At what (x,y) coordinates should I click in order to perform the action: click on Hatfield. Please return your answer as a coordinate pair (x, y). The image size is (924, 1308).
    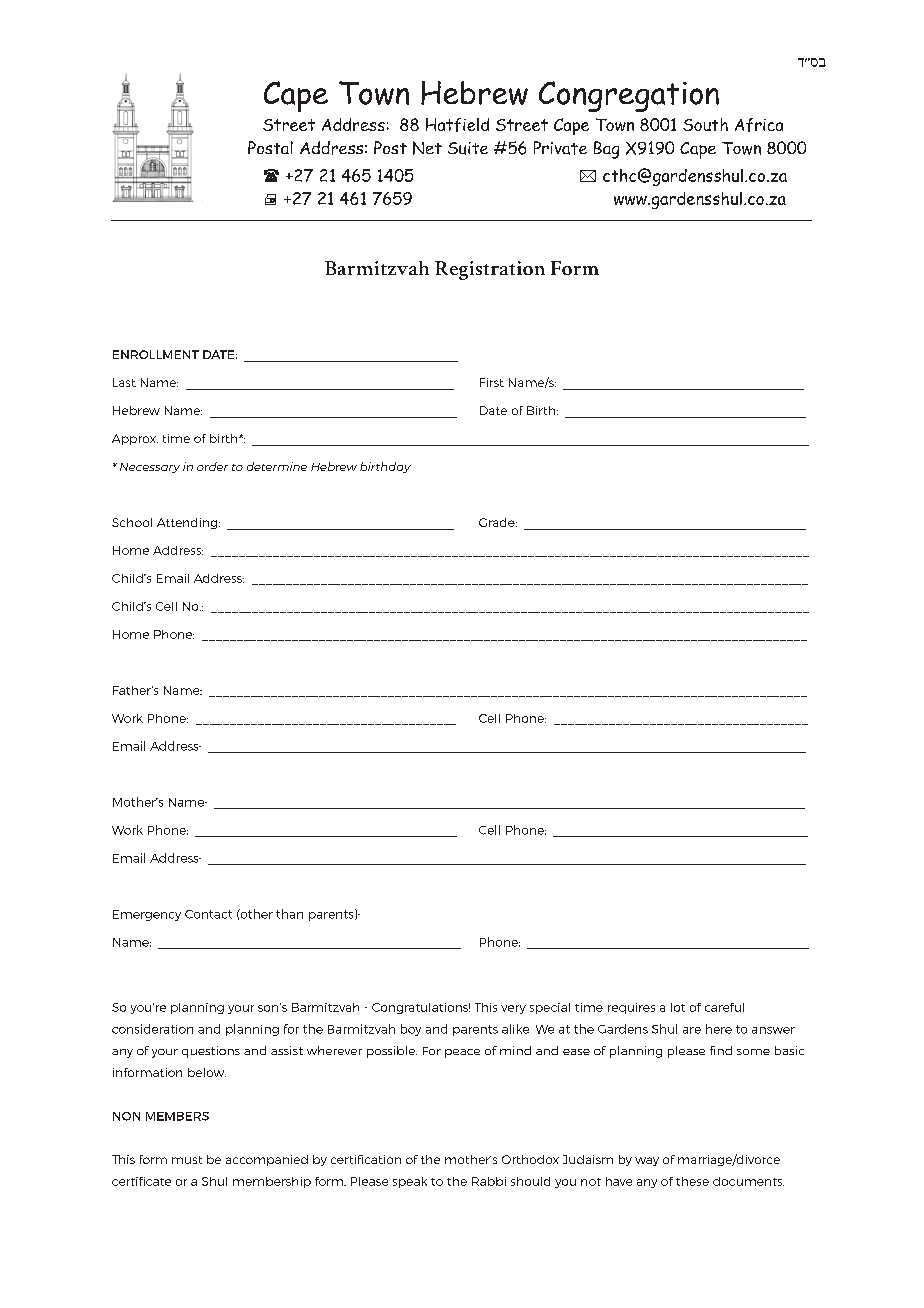
    Looking at the image, I should click on (457, 125).
